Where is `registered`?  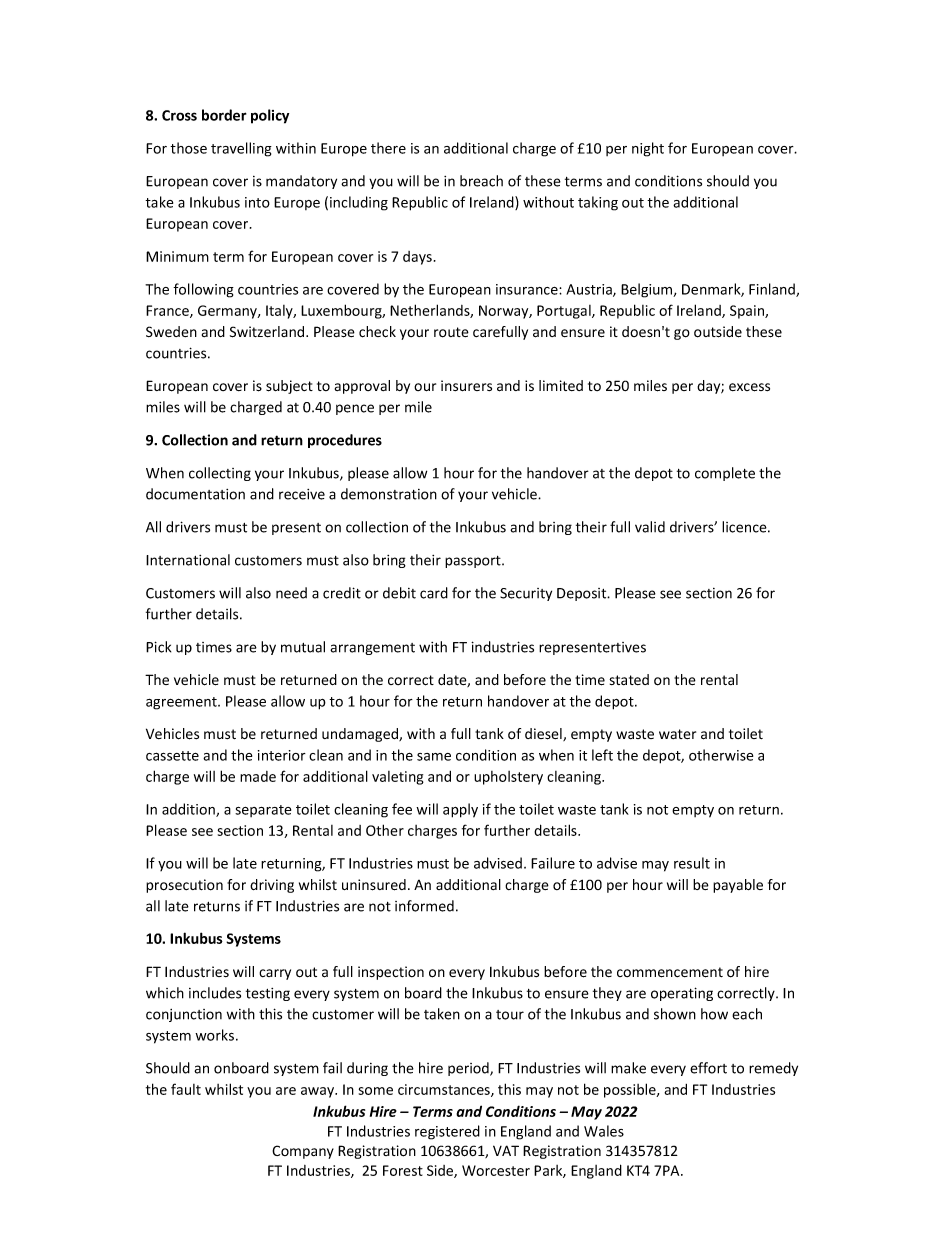 registered is located at coordinates (447, 1132).
